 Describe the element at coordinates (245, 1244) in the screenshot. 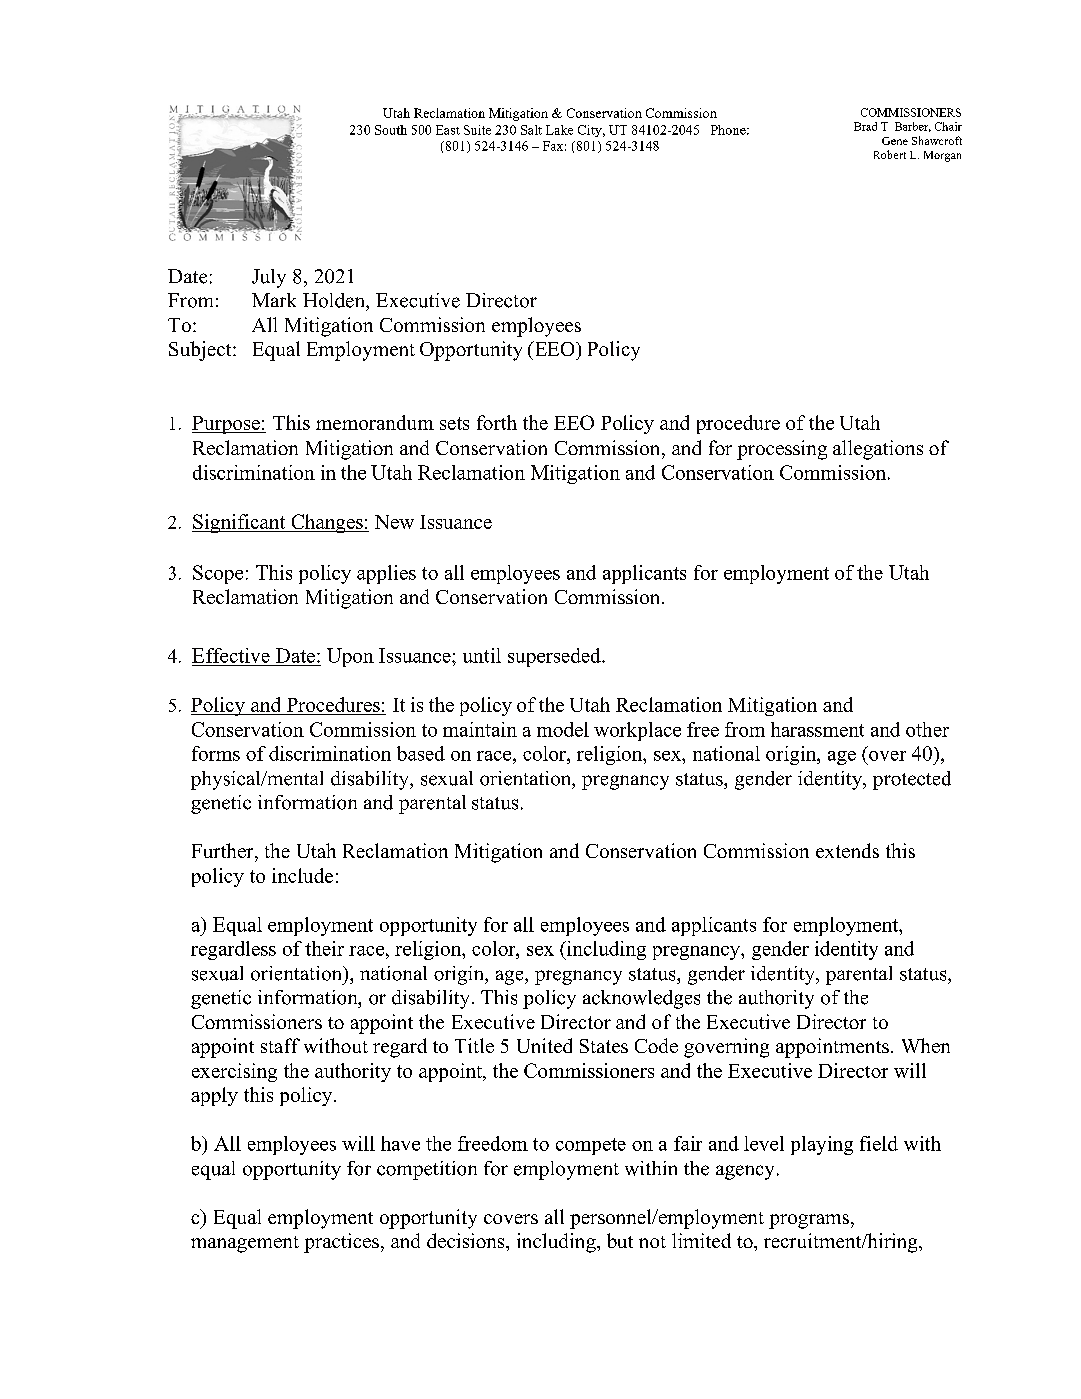

I see `management` at that location.
